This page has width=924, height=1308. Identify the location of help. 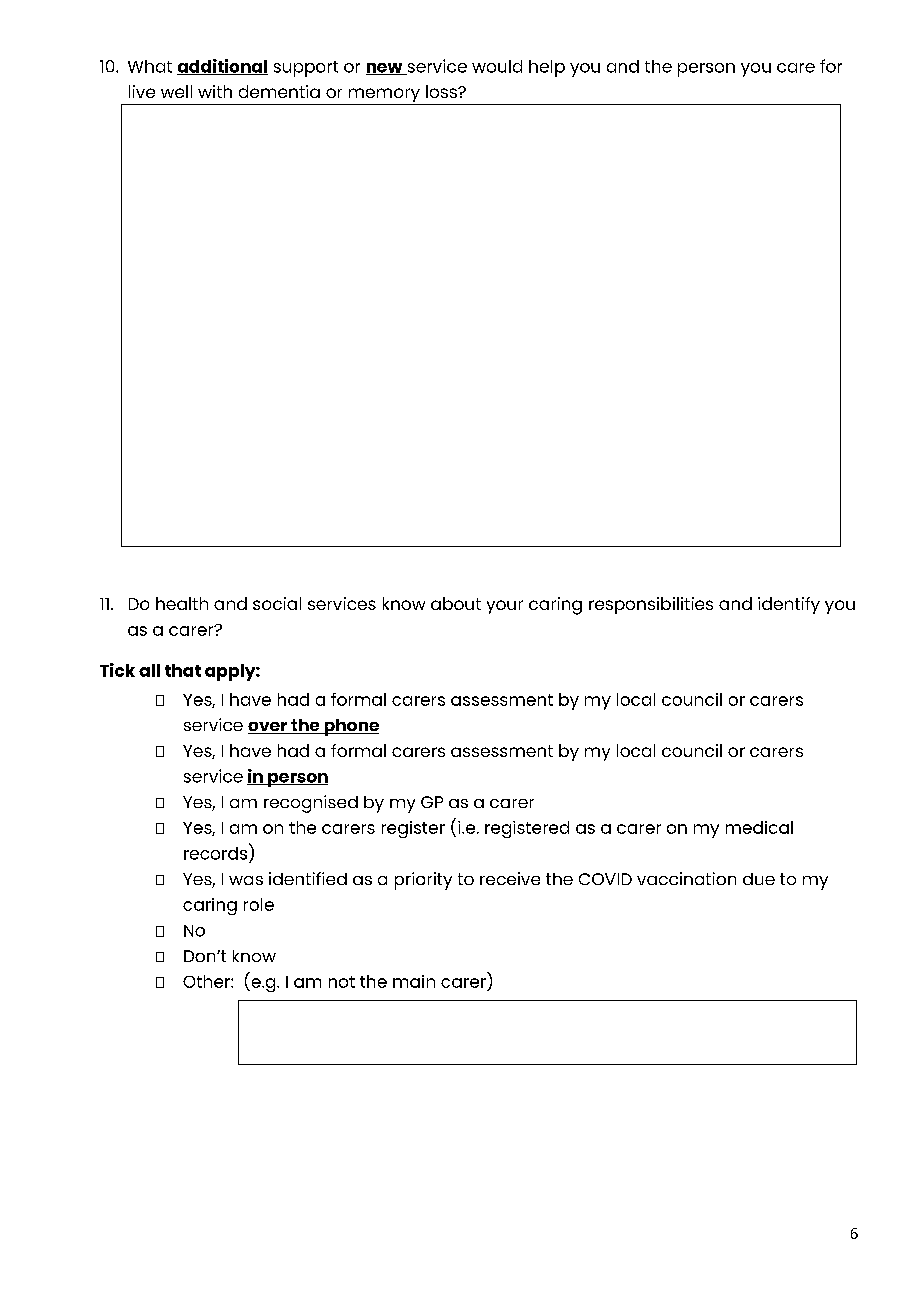
(547, 68).
